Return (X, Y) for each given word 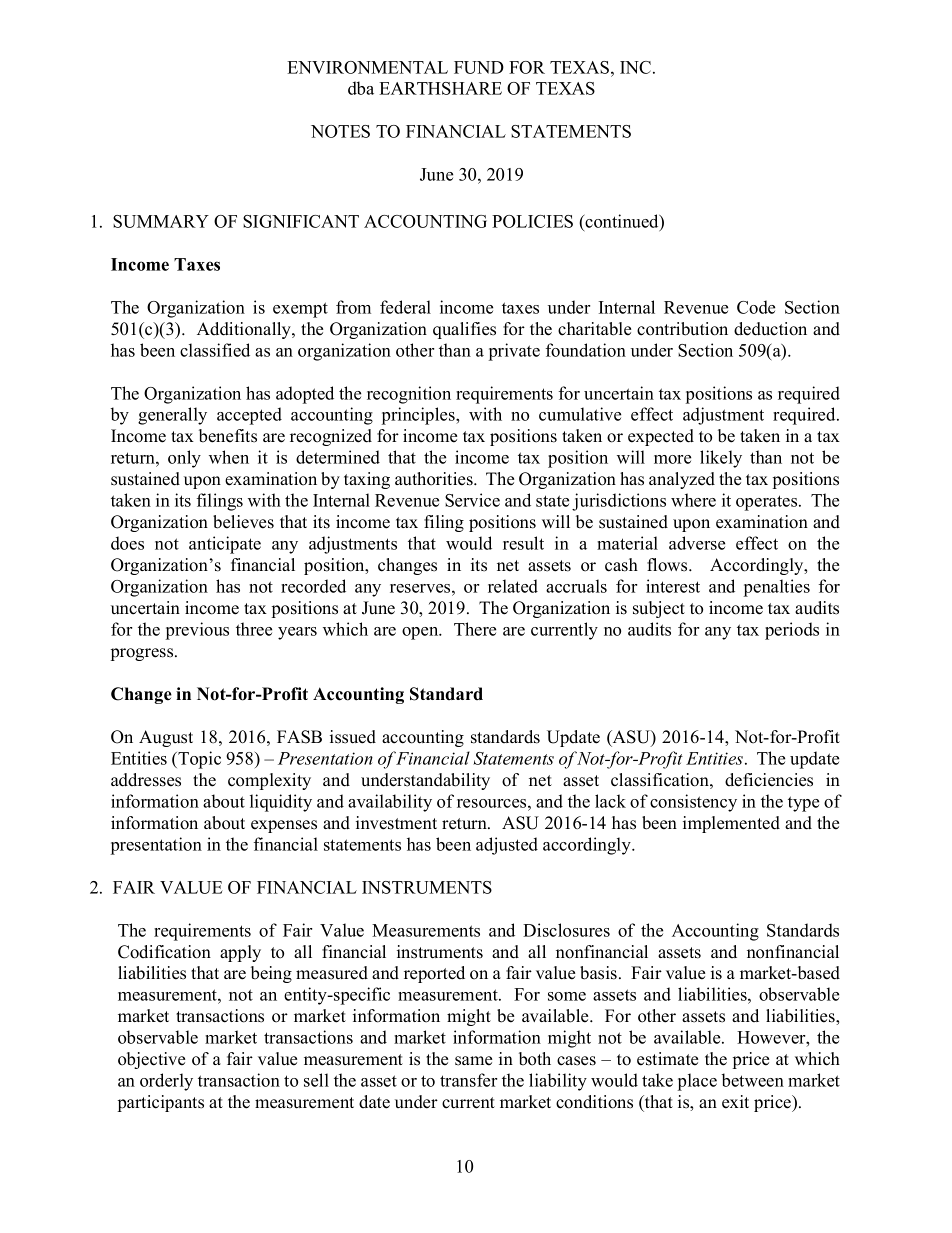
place (697, 1082)
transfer (468, 1080)
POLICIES (532, 221)
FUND (479, 67)
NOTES (340, 131)
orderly (166, 1082)
